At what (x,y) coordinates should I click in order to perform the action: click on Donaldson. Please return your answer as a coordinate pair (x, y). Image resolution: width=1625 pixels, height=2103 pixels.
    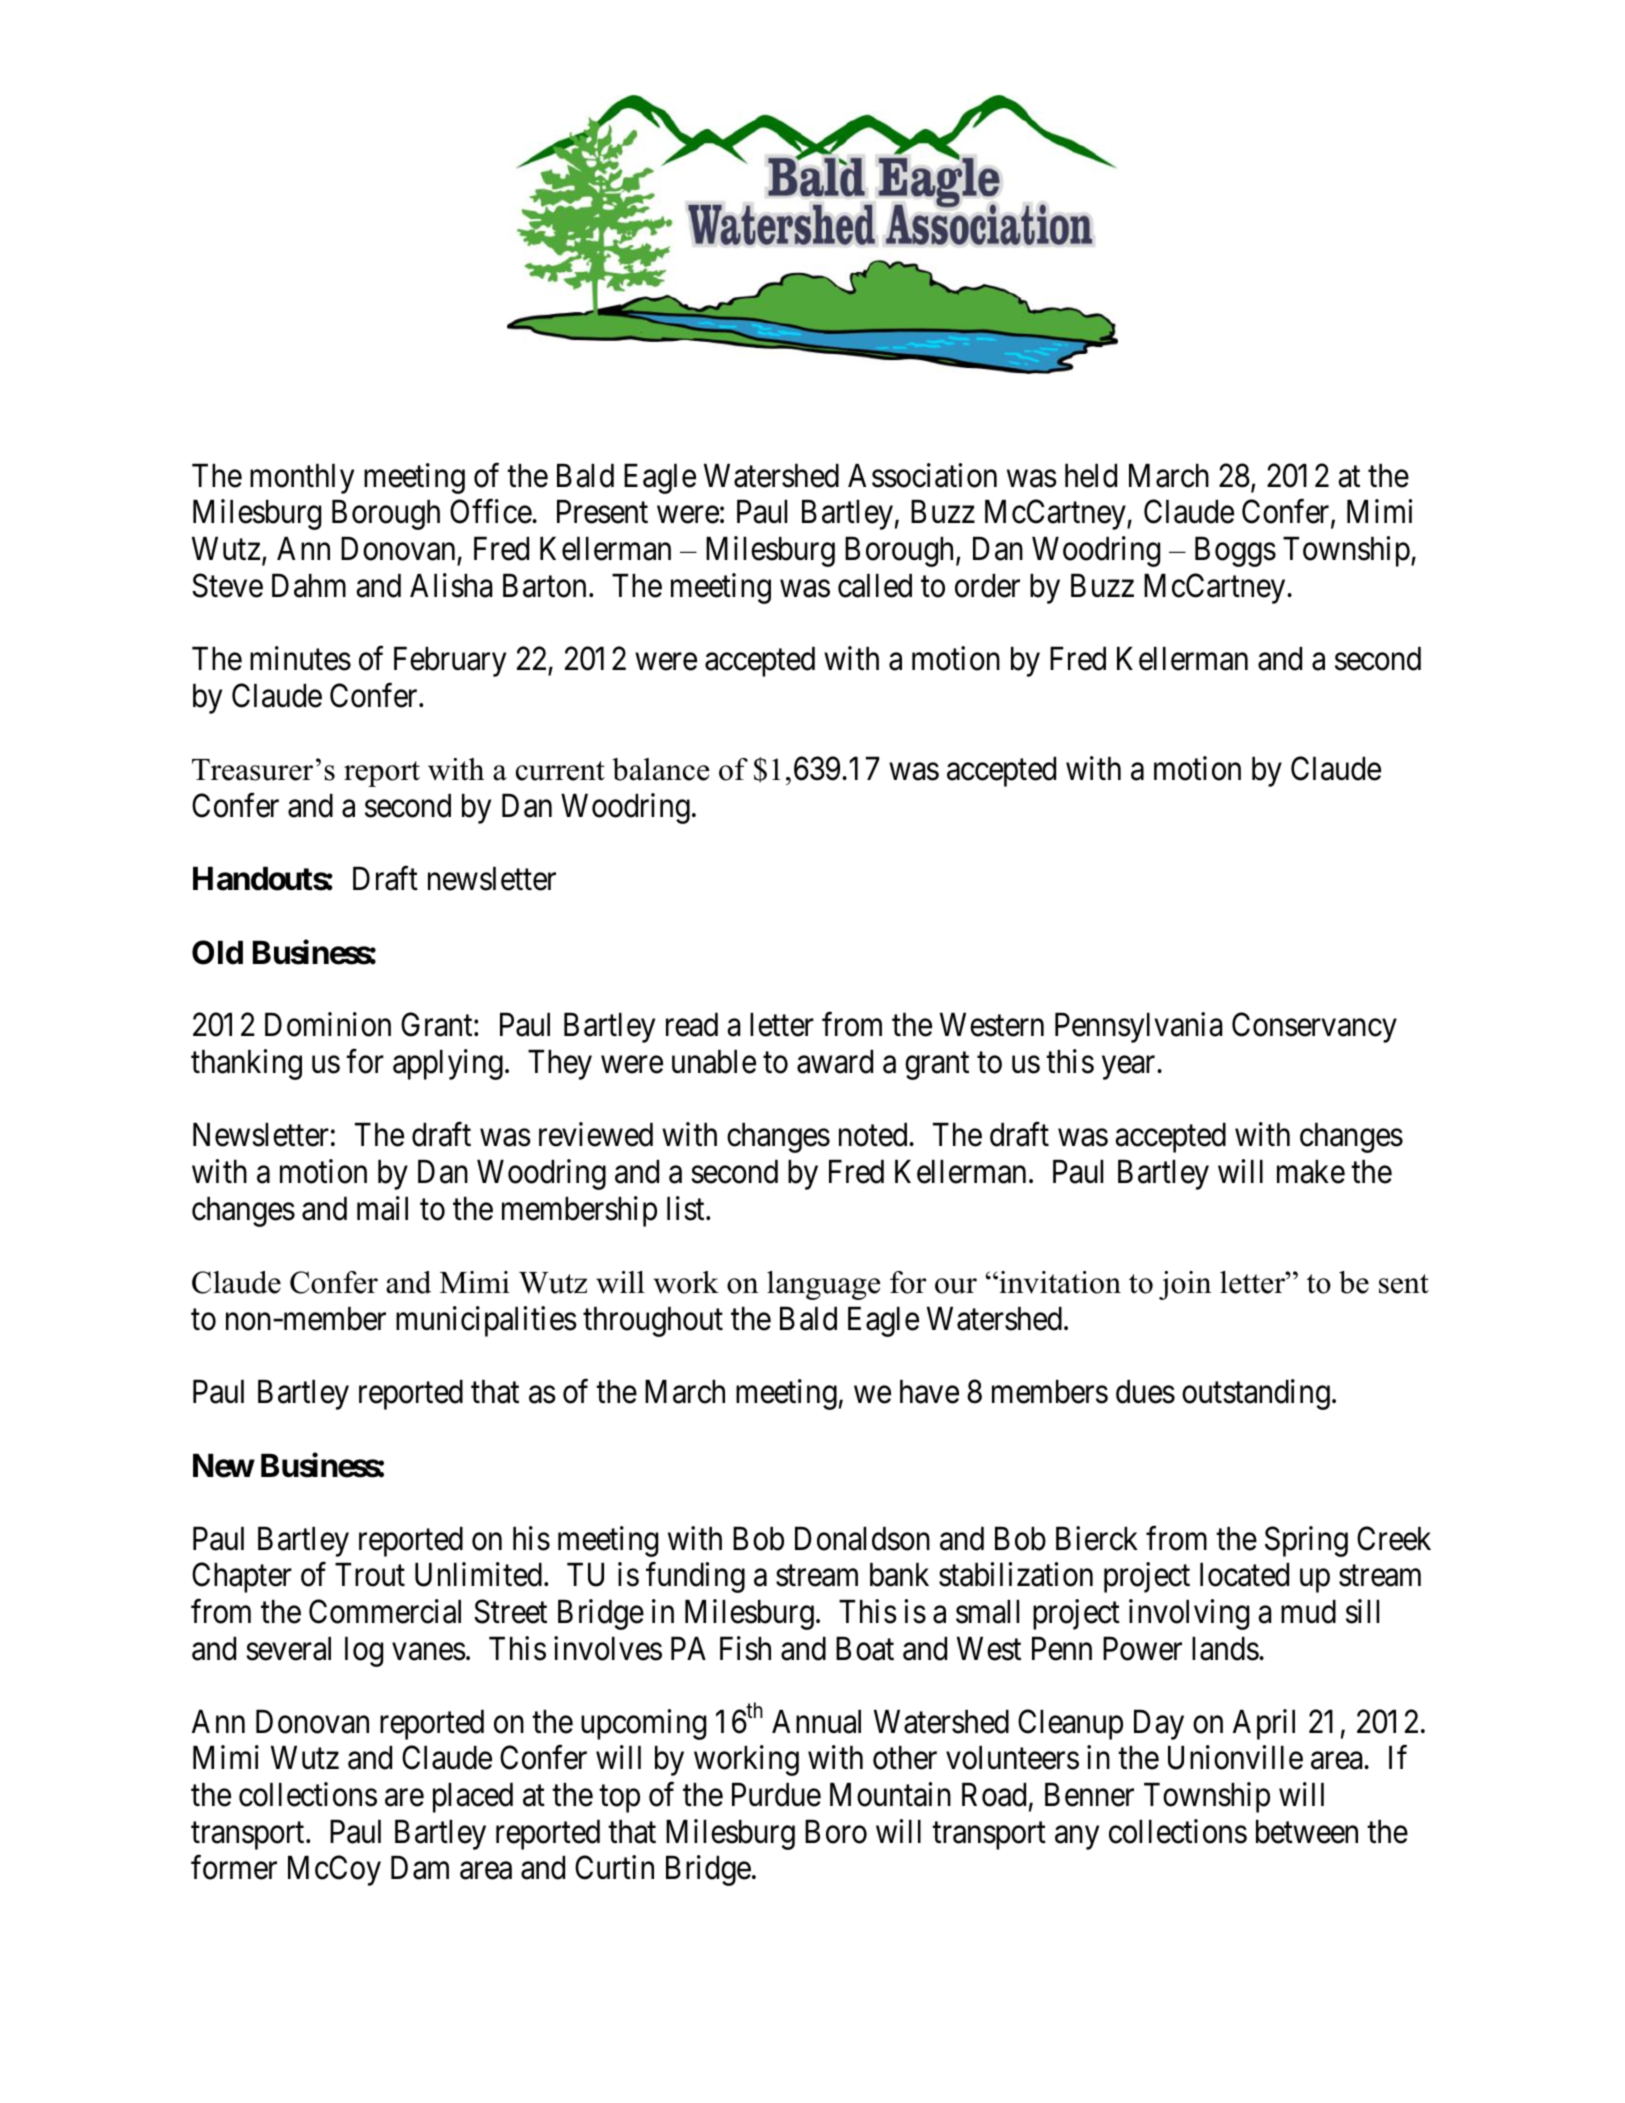
    Looking at the image, I should click on (862, 1539).
